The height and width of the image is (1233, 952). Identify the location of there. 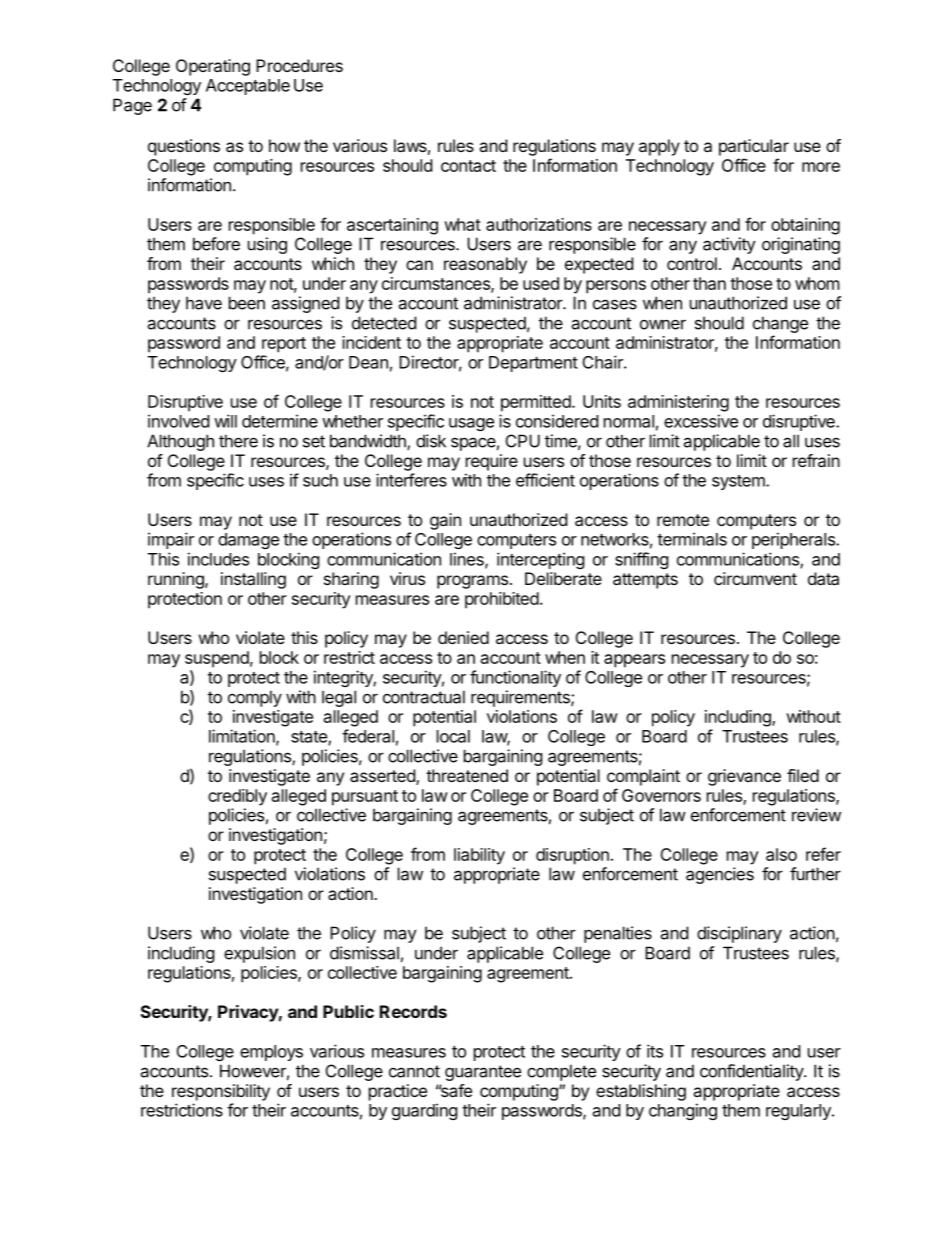
(238, 441).
